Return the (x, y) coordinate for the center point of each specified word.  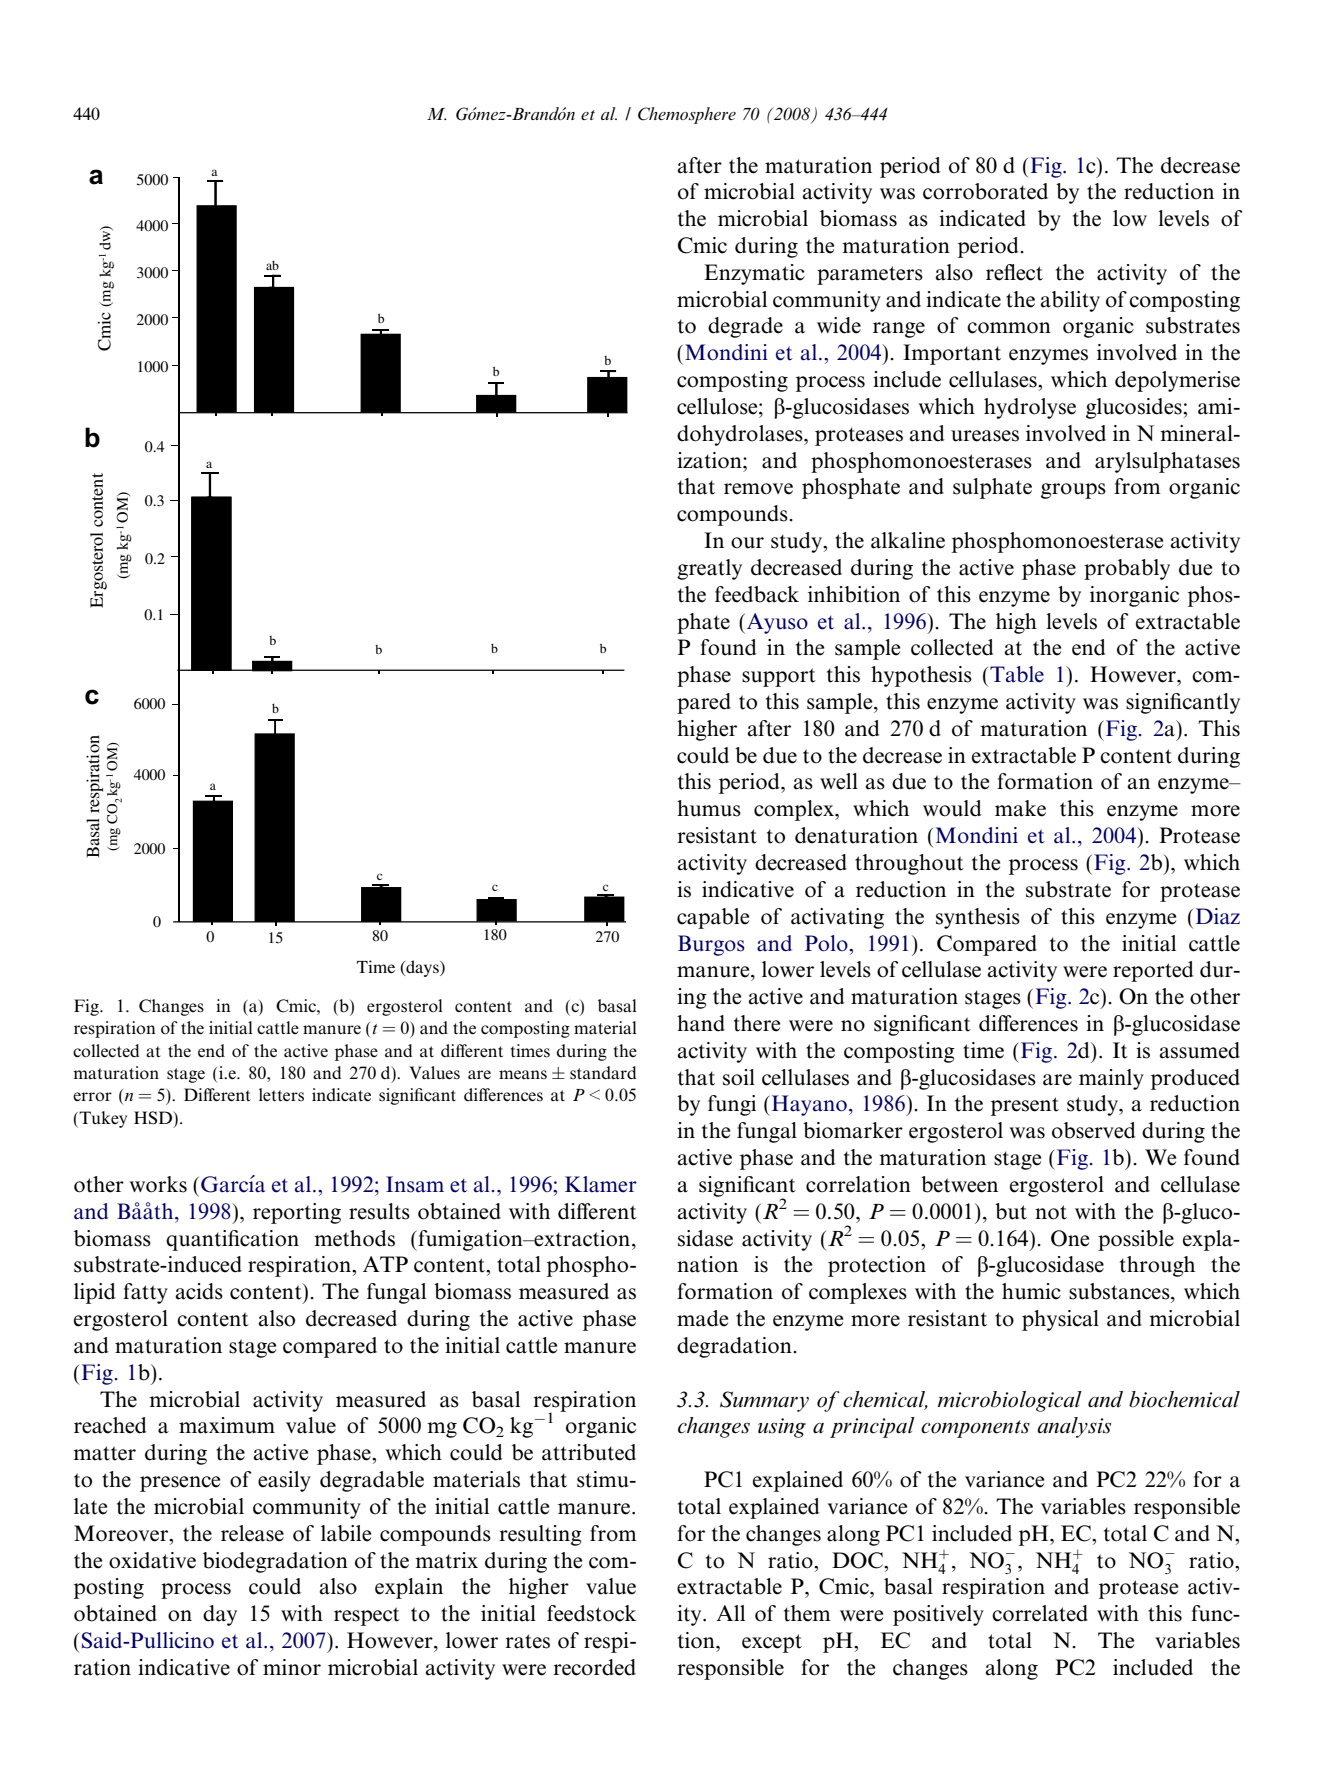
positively (938, 1615)
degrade (745, 327)
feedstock (591, 1613)
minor (292, 1667)
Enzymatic (754, 274)
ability (1070, 301)
